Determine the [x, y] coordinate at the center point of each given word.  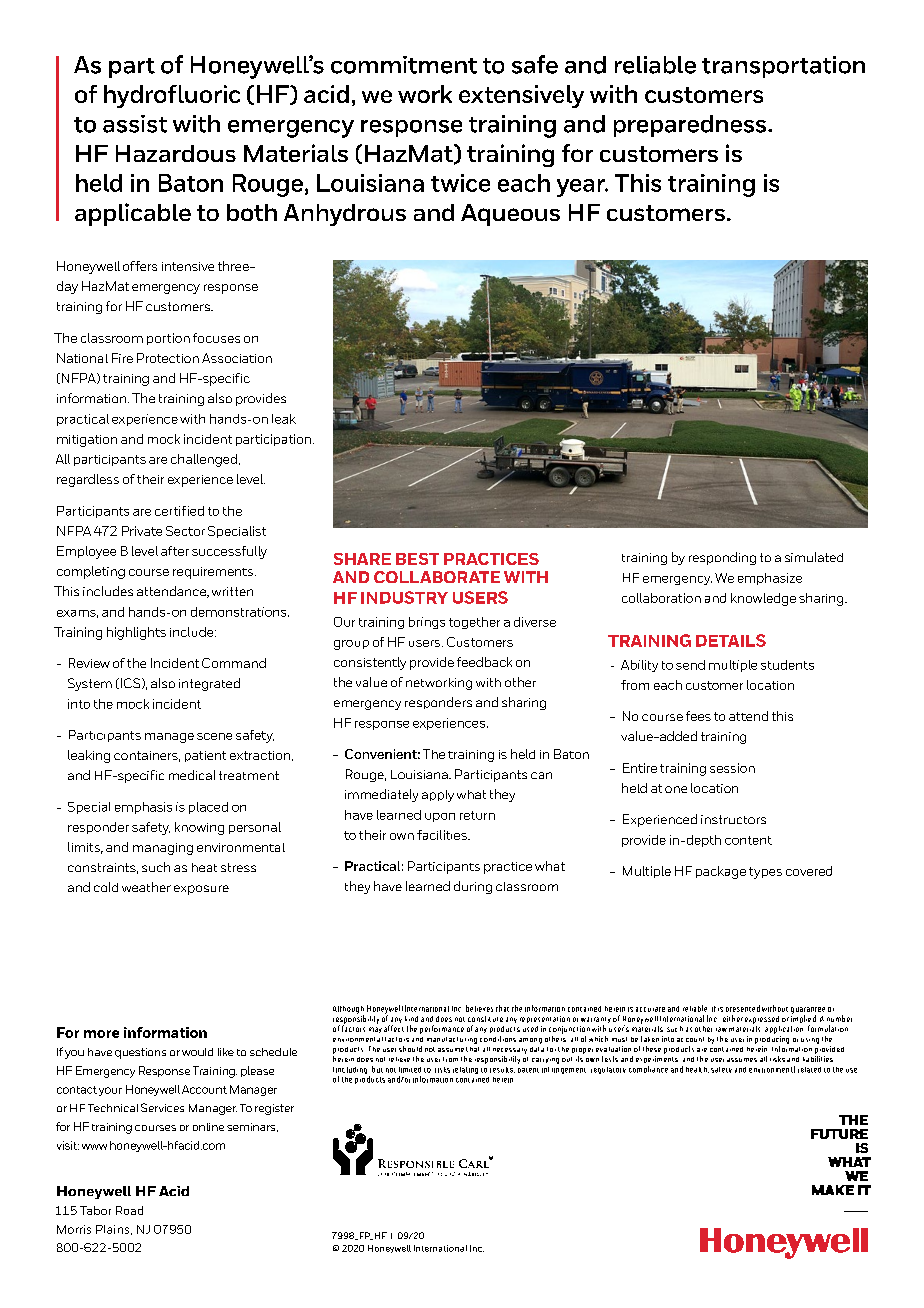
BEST [417, 559]
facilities [443, 835]
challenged [204, 460]
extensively [521, 96]
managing [163, 849]
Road [129, 1210]
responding [722, 558]
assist [135, 124]
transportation [783, 67]
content [748, 840]
